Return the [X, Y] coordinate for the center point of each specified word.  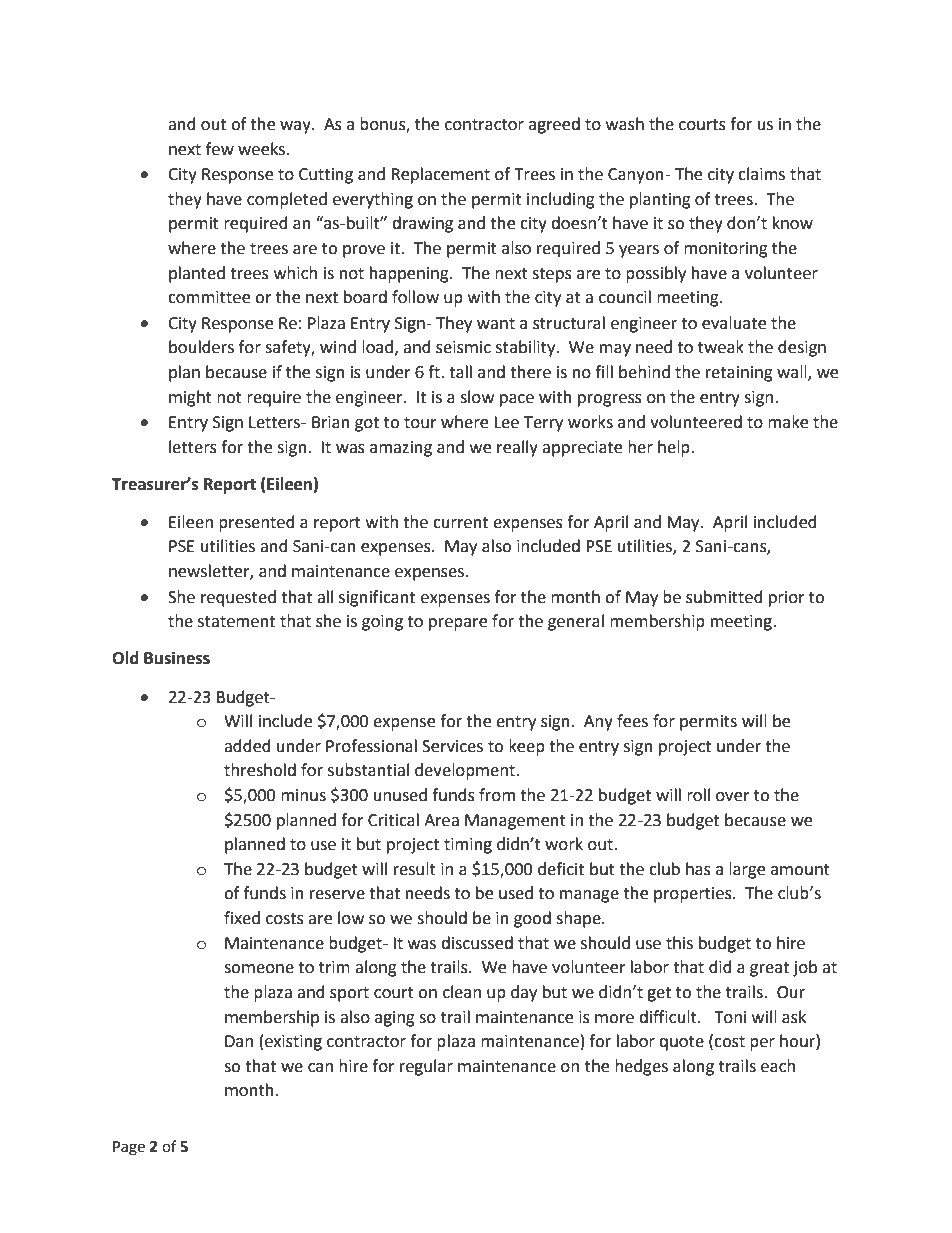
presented [257, 523]
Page [129, 1148]
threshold [260, 770]
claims [761, 174]
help [675, 448]
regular [426, 1067]
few [220, 149]
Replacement [441, 175]
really [517, 448]
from [497, 795]
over [733, 797]
